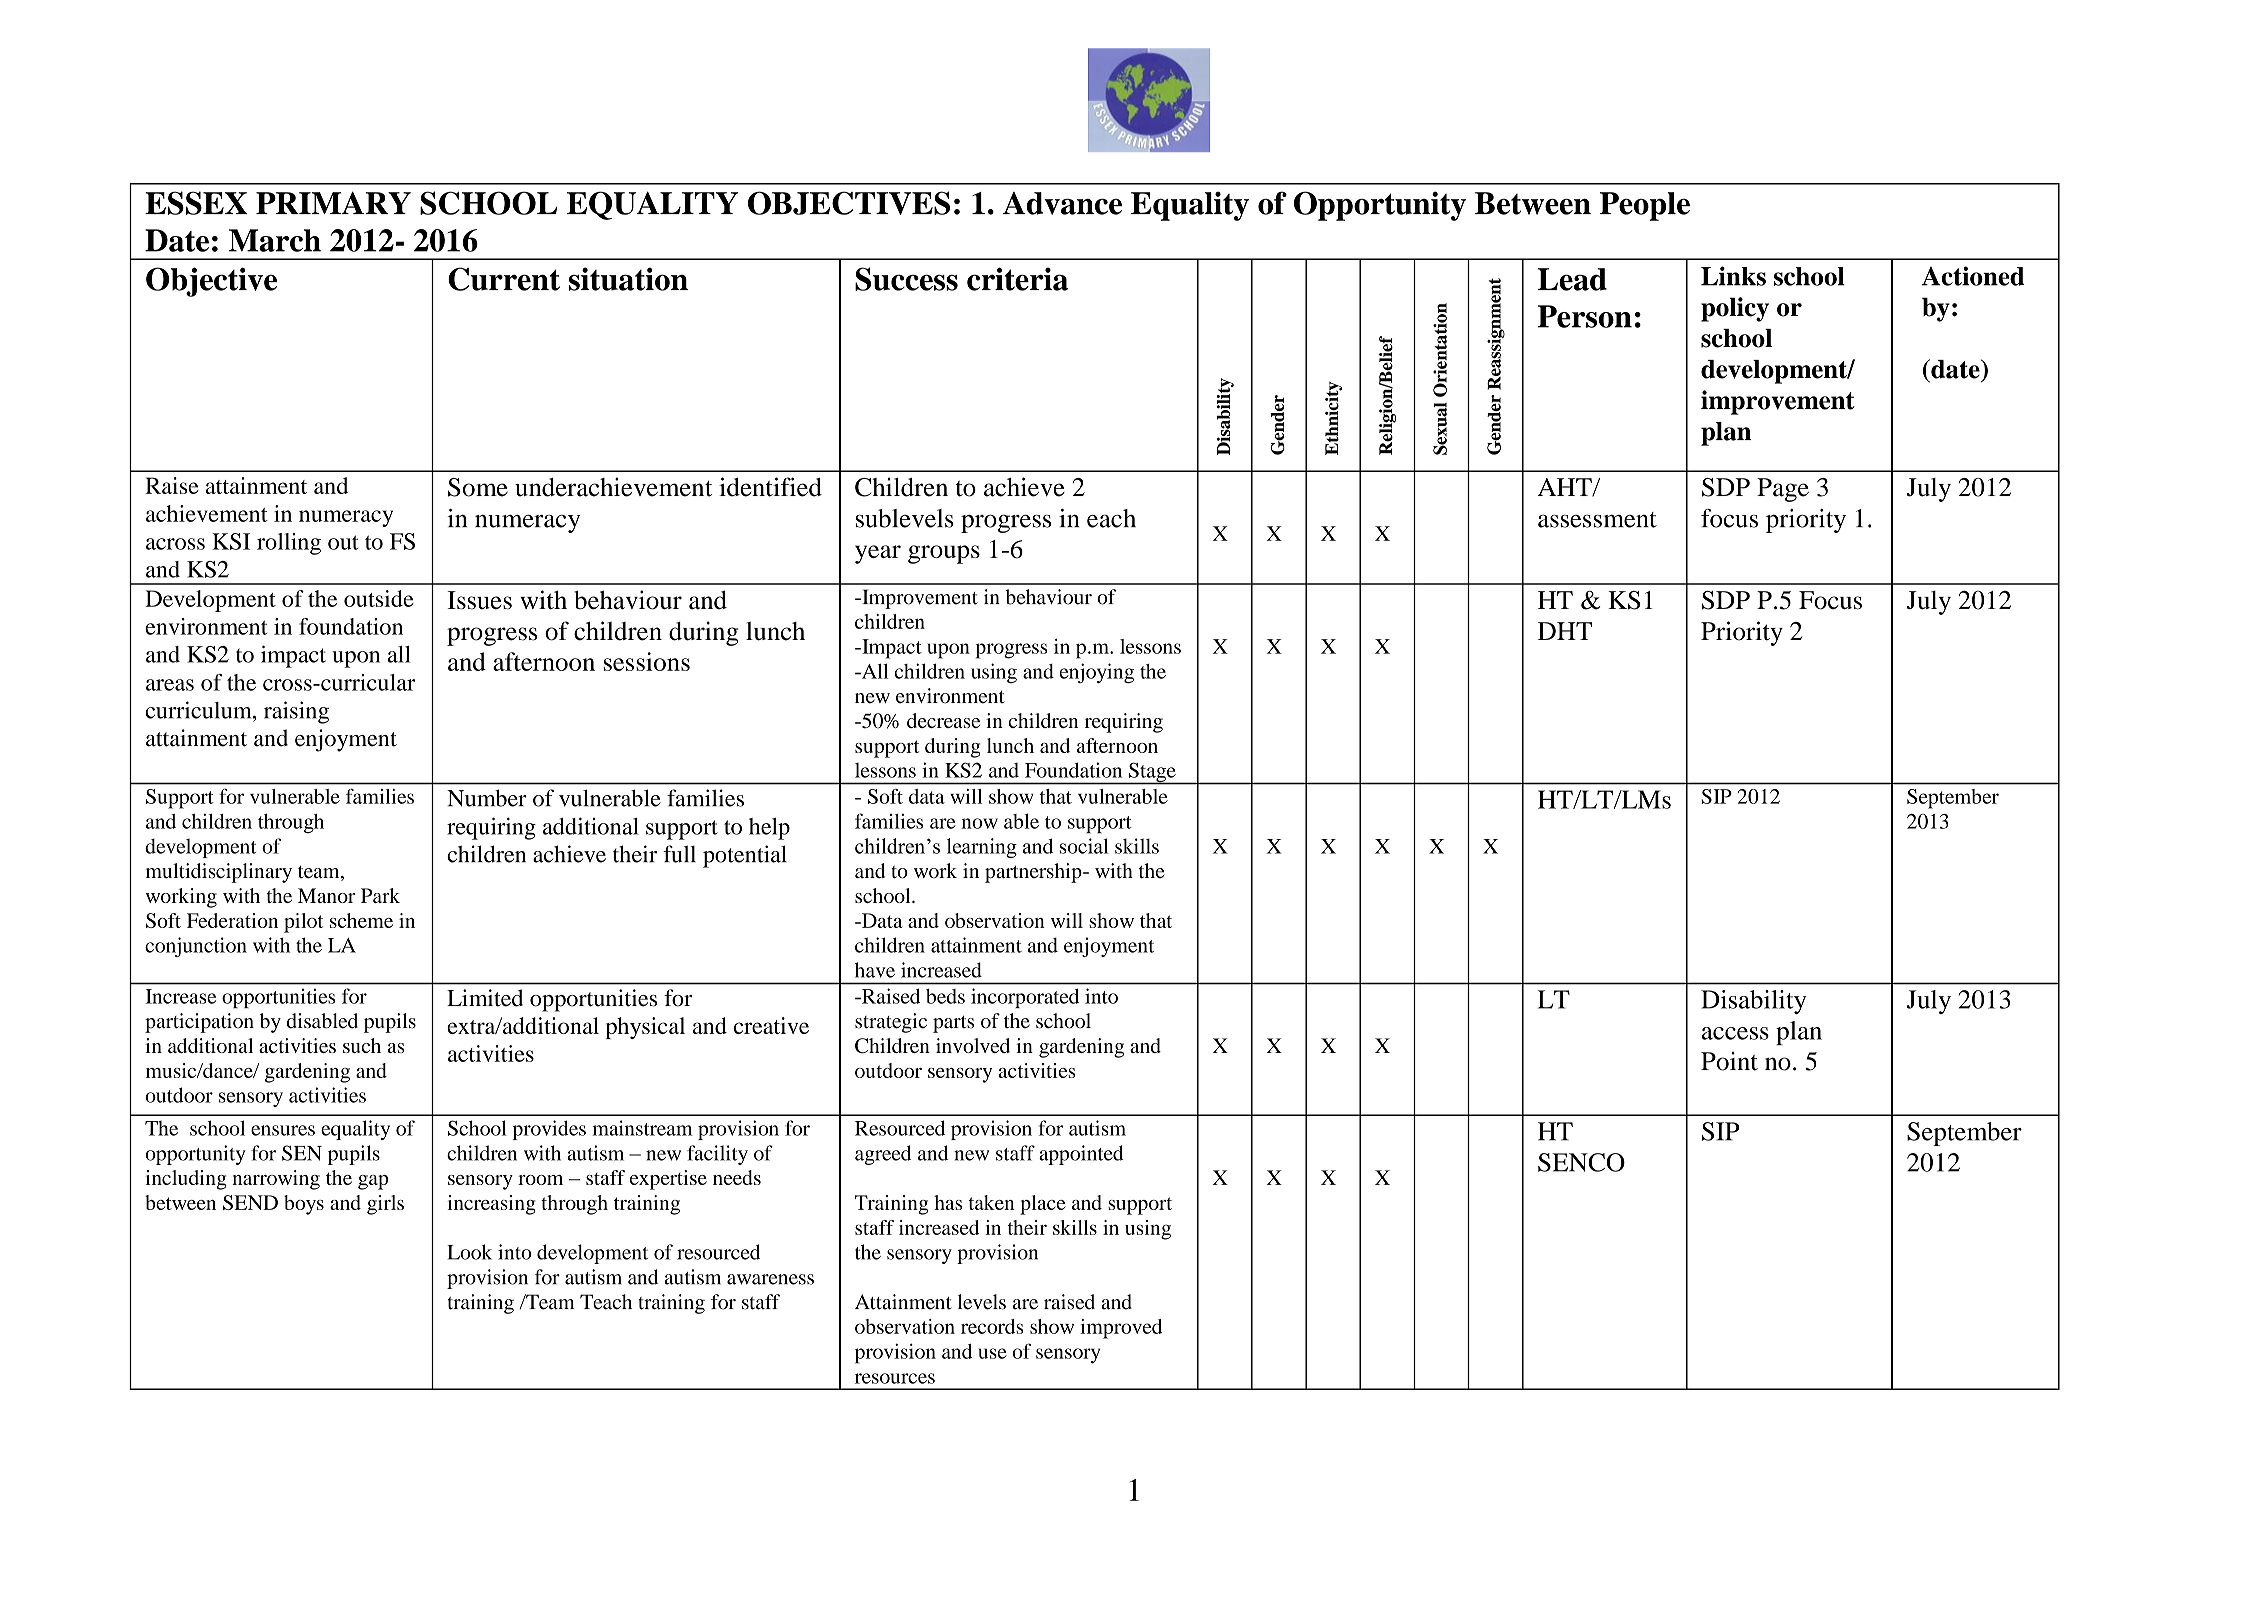  Describe the element at coordinates (362, 1045) in the page. I see `such` at that location.
